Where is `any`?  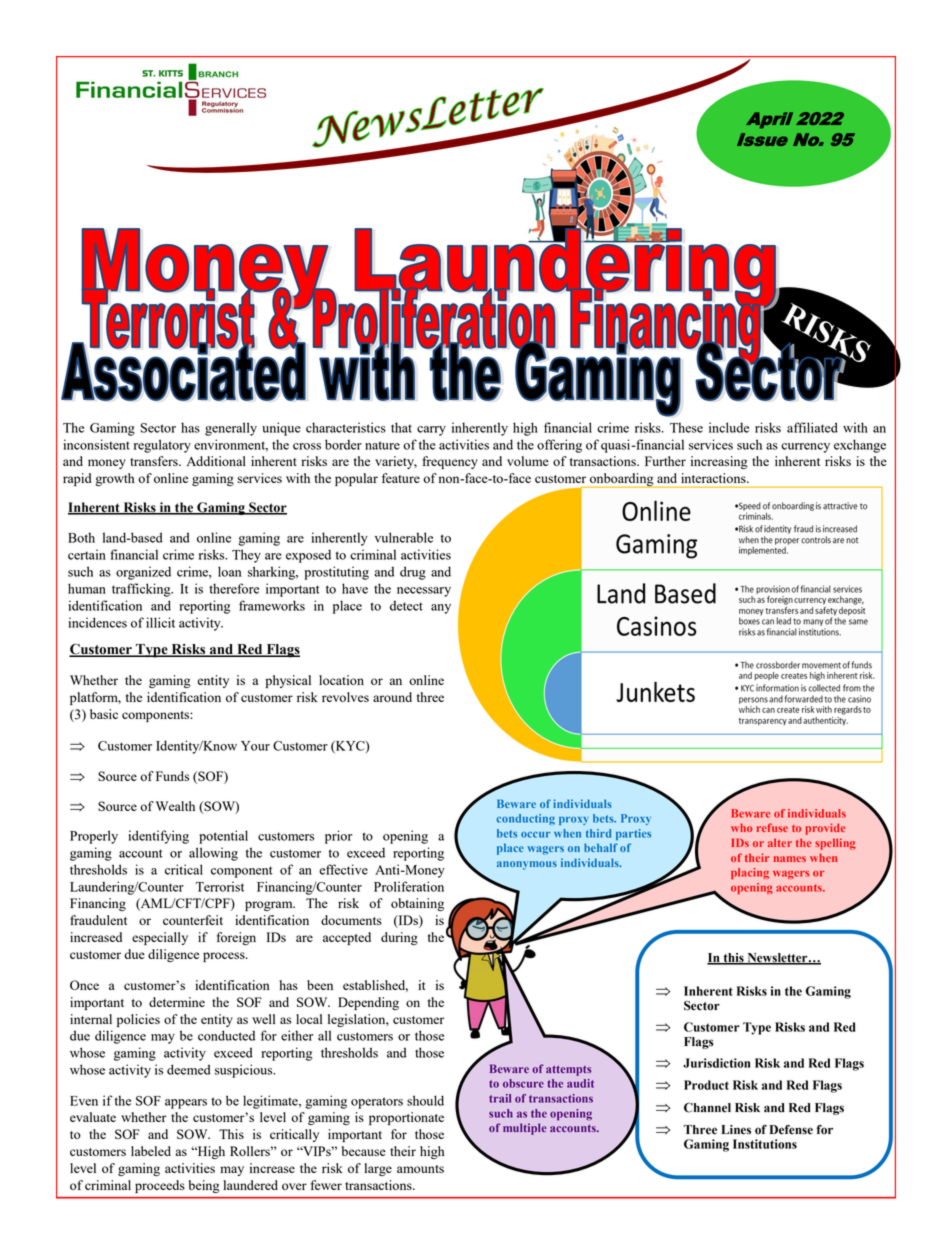 any is located at coordinates (441, 609).
